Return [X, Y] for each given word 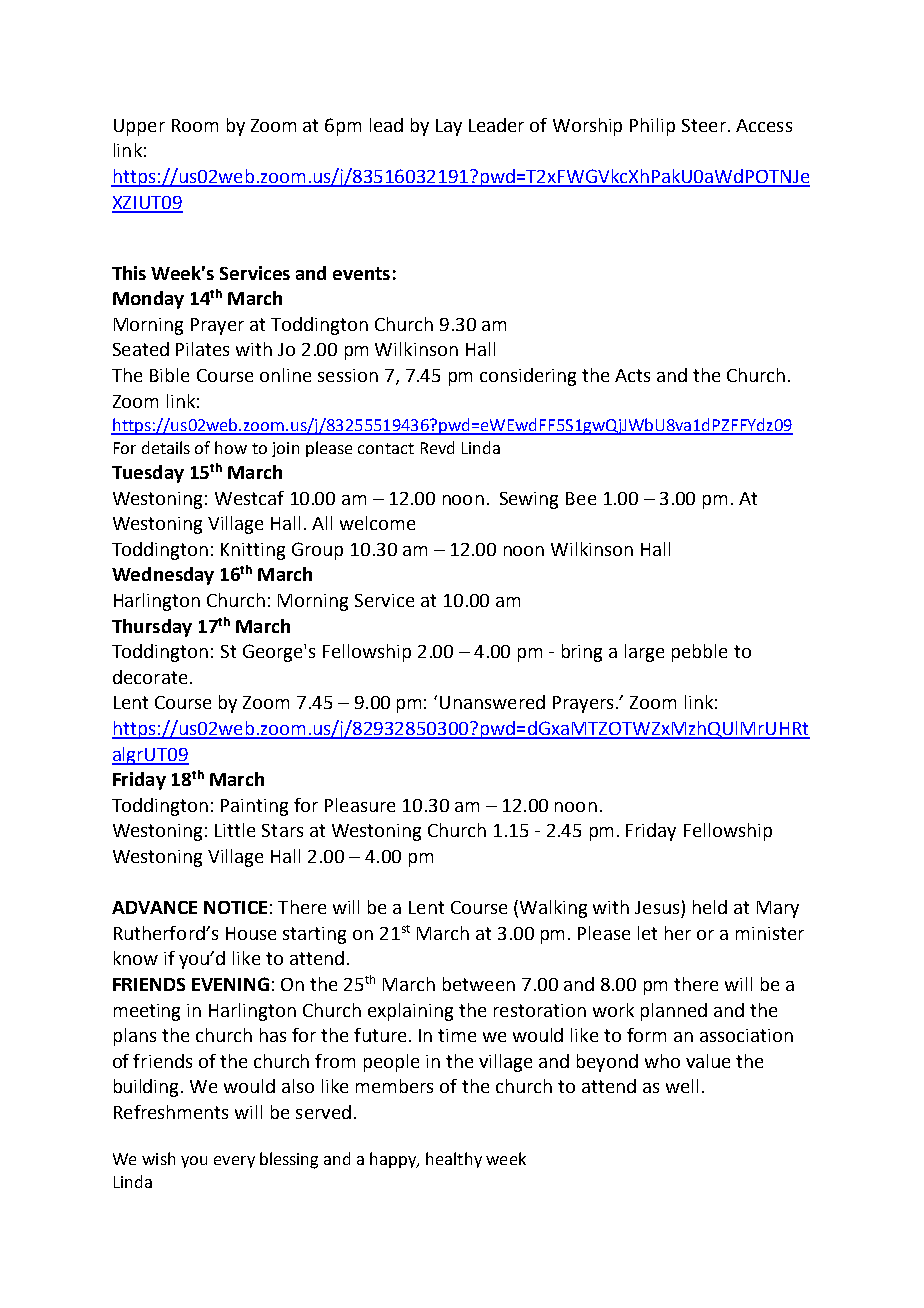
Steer [704, 125]
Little [235, 830]
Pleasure [360, 805]
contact [386, 448]
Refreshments [171, 1112]
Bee [581, 498]
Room [195, 125]
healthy [454, 1160]
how [231, 447]
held [710, 907]
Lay [449, 127]
